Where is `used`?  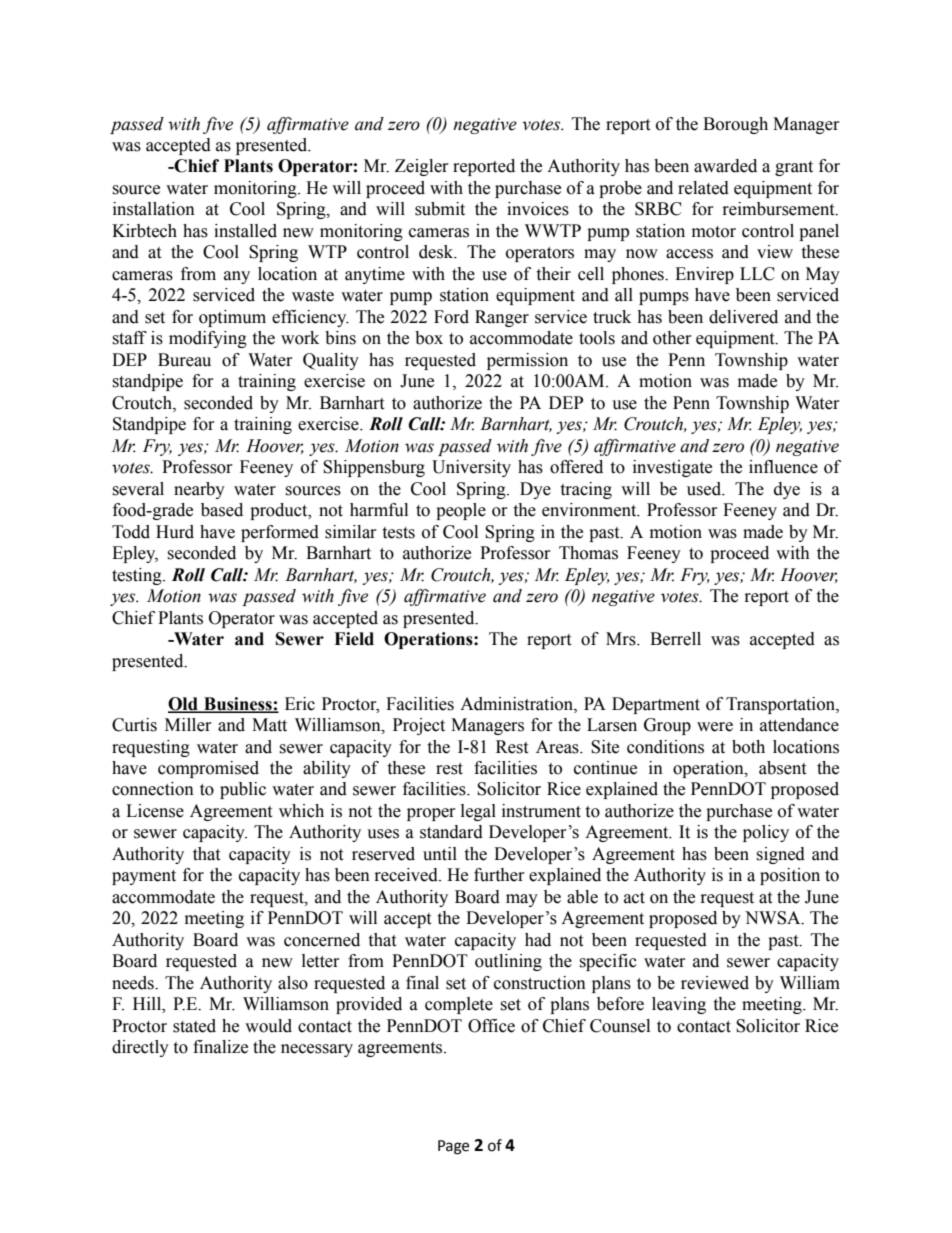
used is located at coordinates (705, 489).
